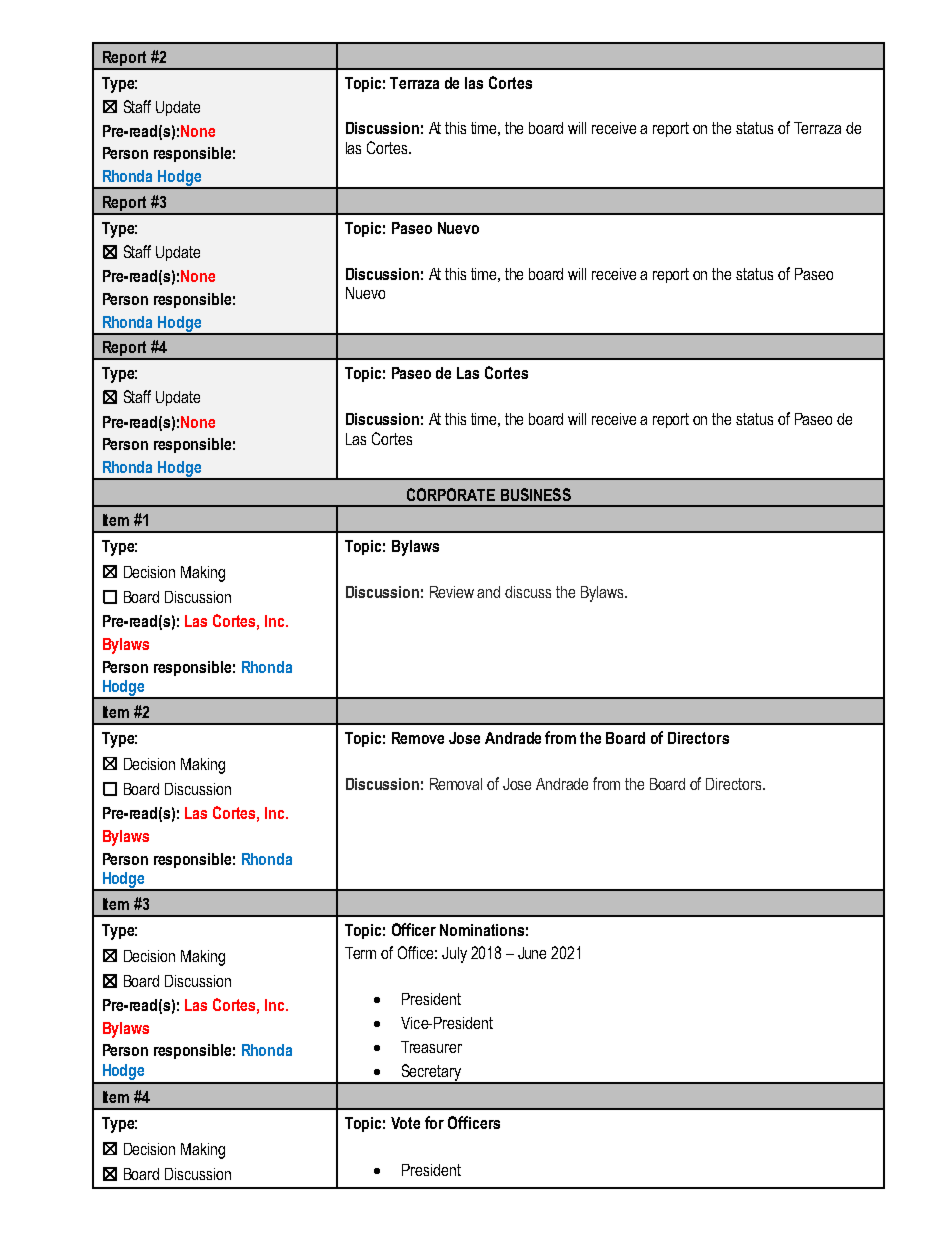 The height and width of the document is (1233, 952). I want to click on Secretary, so click(431, 1073).
